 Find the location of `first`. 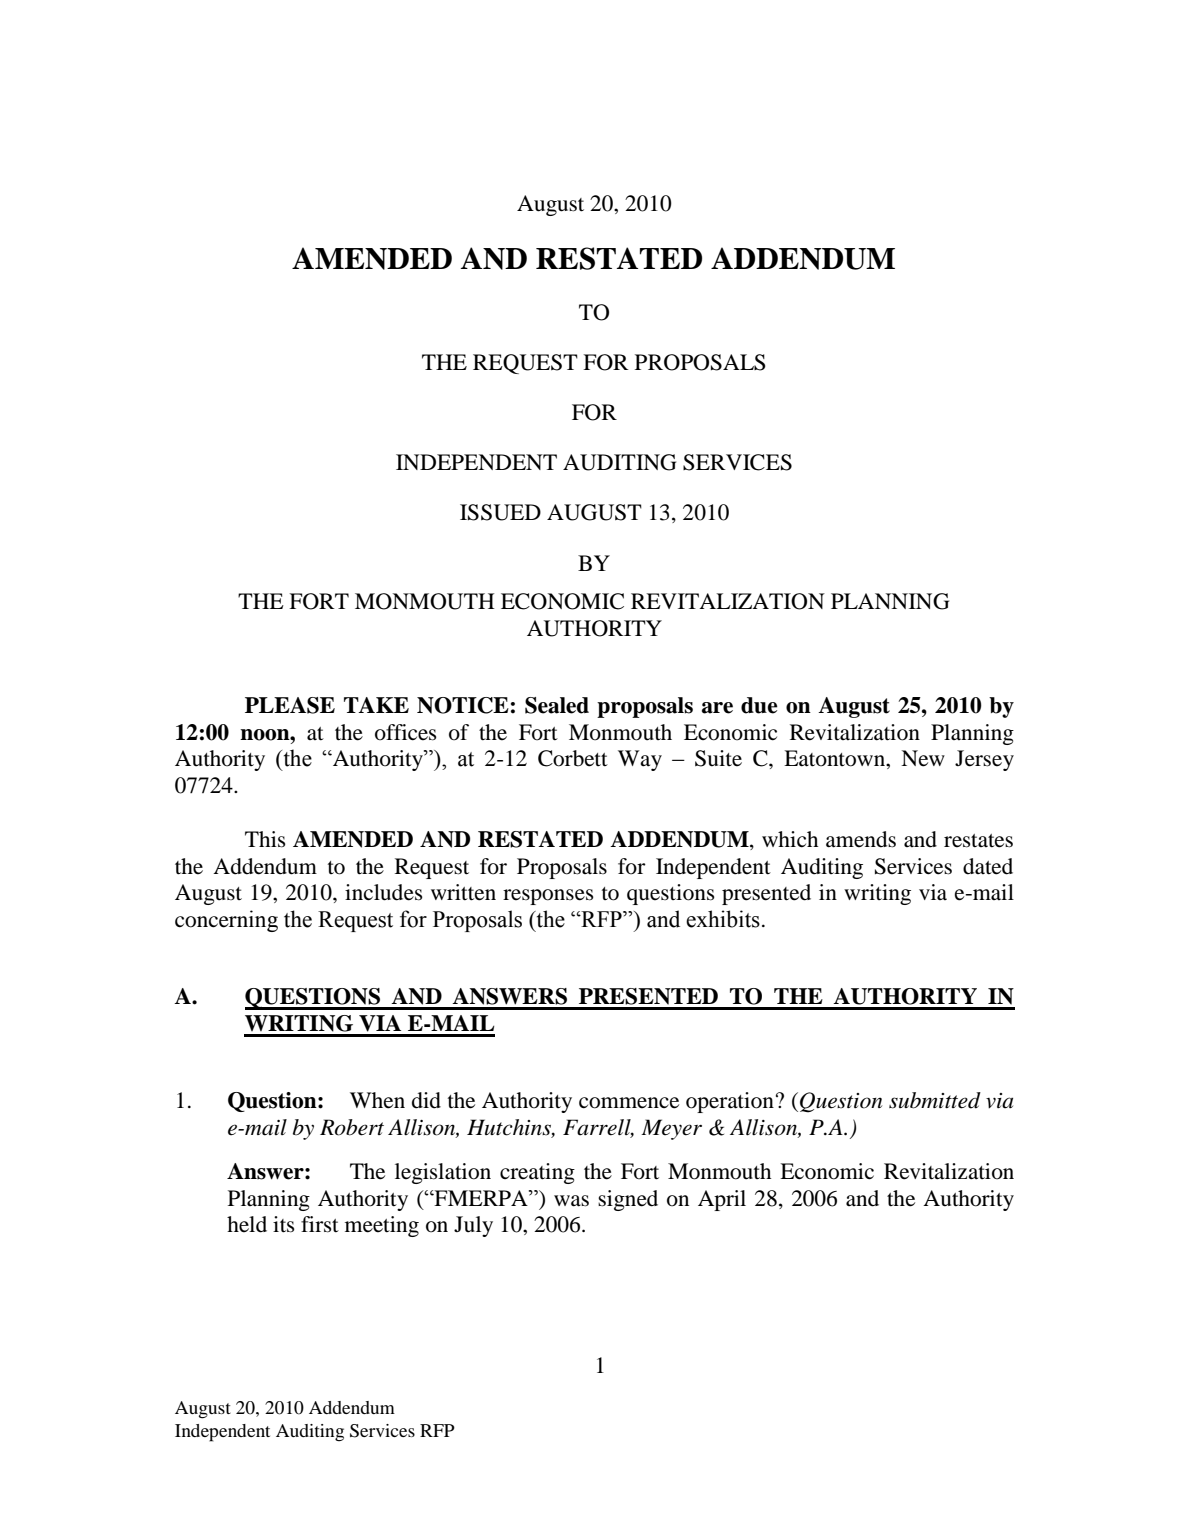

first is located at coordinates (320, 1224).
